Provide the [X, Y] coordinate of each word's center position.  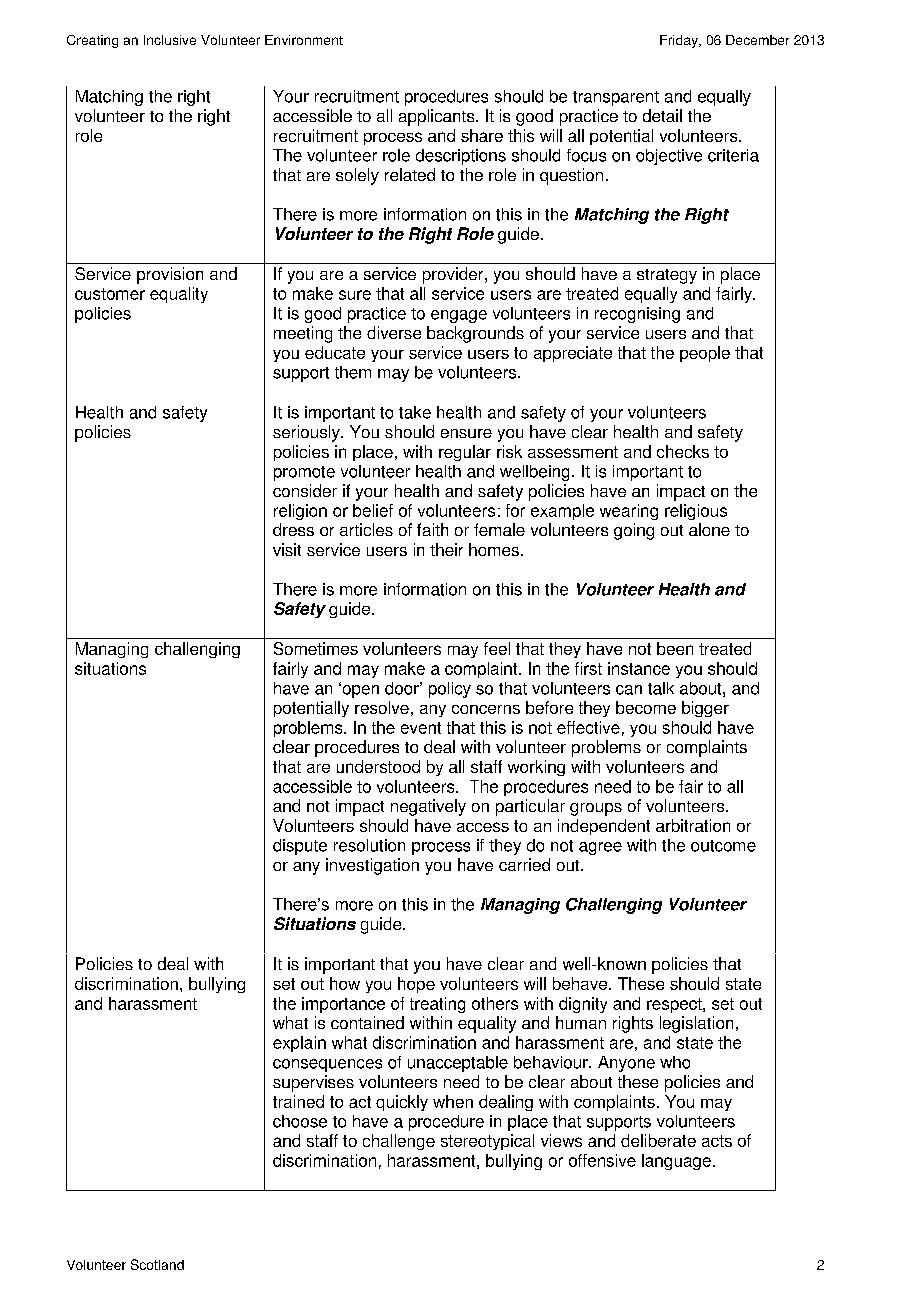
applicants [438, 117]
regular [465, 453]
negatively [428, 807]
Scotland [157, 1264]
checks [683, 451]
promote [304, 473]
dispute [300, 847]
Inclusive [170, 40]
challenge [399, 1142]
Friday [680, 41]
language [676, 1162]
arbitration [693, 825]
